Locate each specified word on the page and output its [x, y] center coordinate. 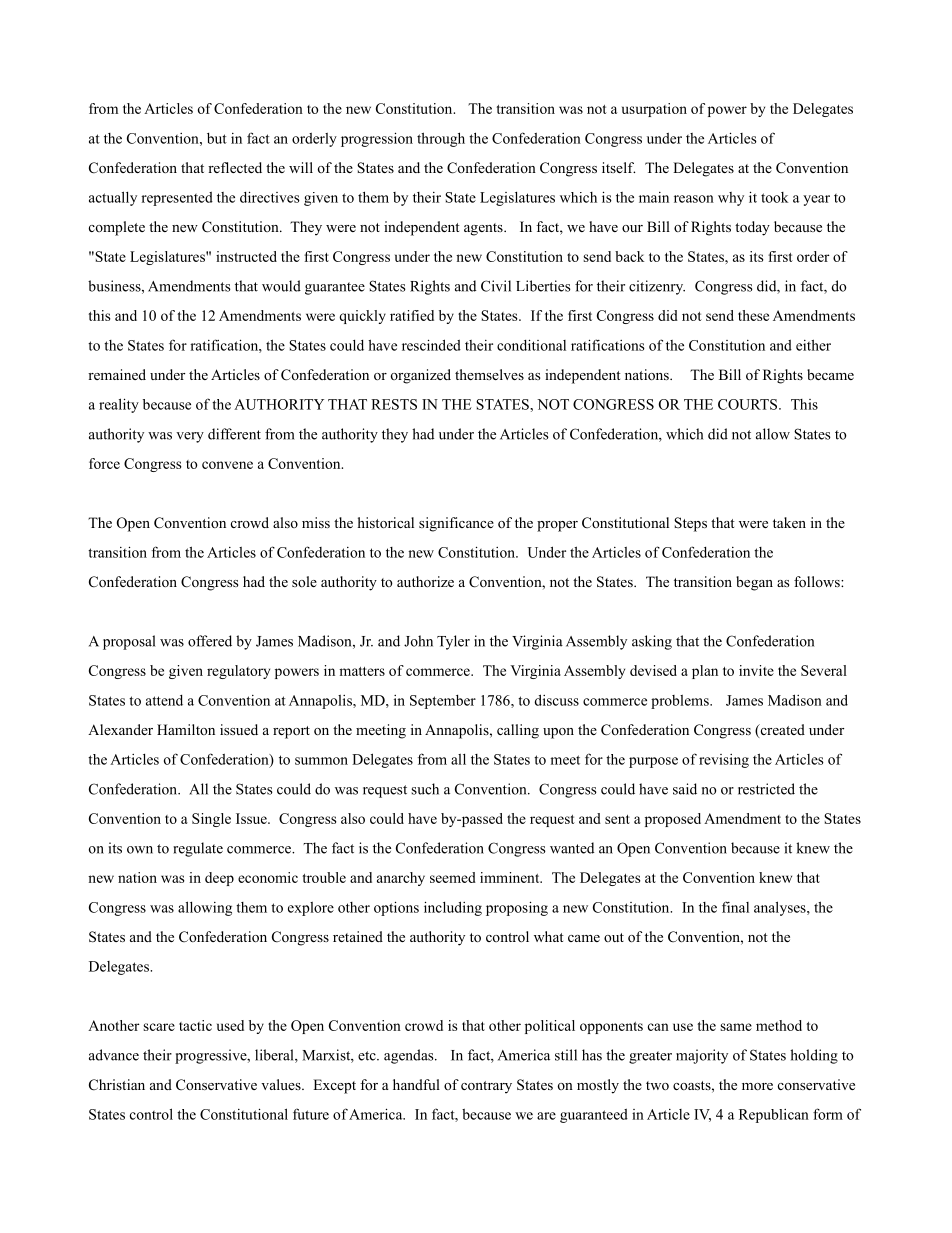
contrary [486, 1087]
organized [421, 376]
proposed [673, 820]
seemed [453, 877]
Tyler [453, 642]
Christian [117, 1085]
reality [119, 405]
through [441, 139]
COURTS [749, 404]
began [754, 583]
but [217, 138]
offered [210, 641]
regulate [198, 849]
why [731, 199]
